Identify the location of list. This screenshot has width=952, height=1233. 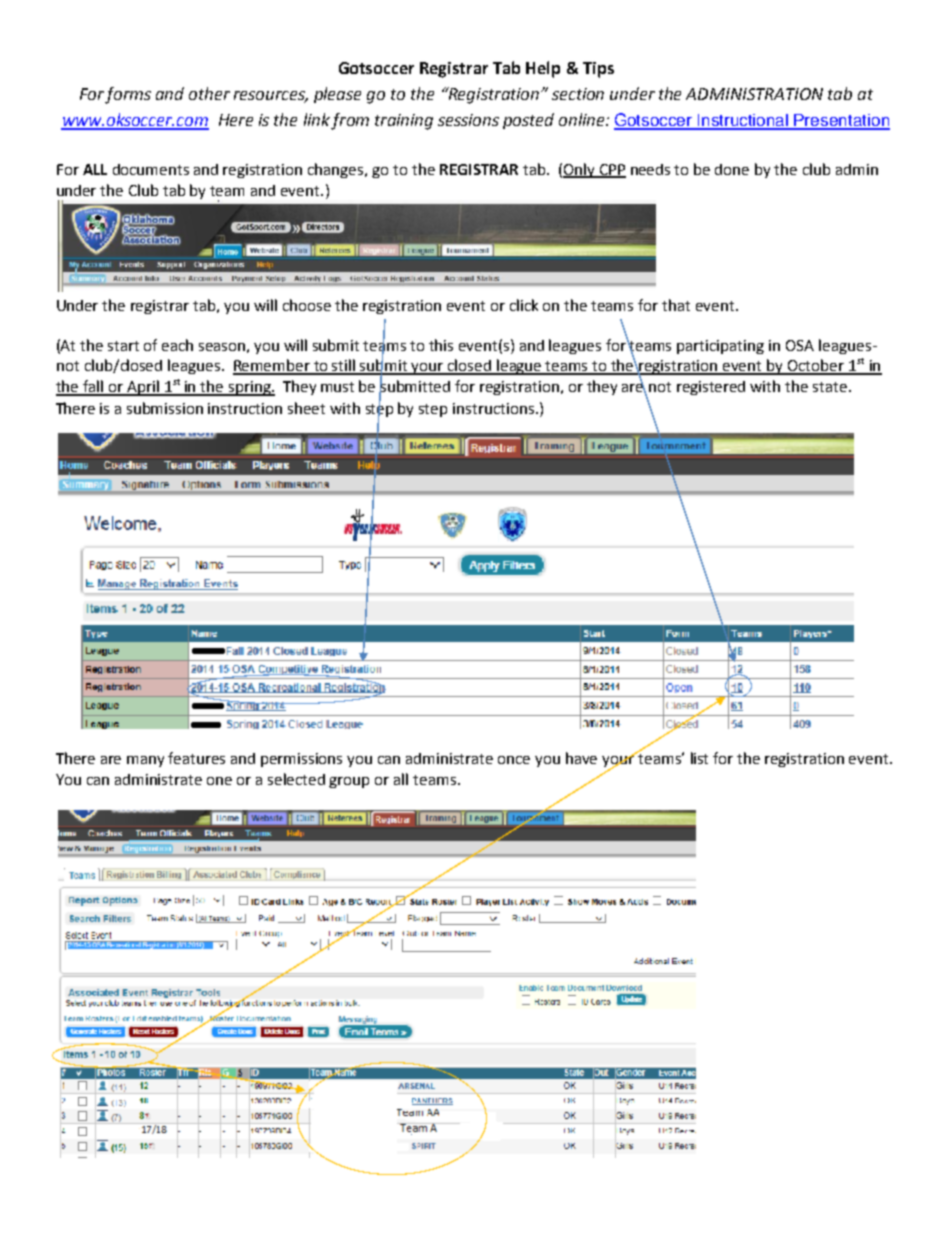
(699, 758).
